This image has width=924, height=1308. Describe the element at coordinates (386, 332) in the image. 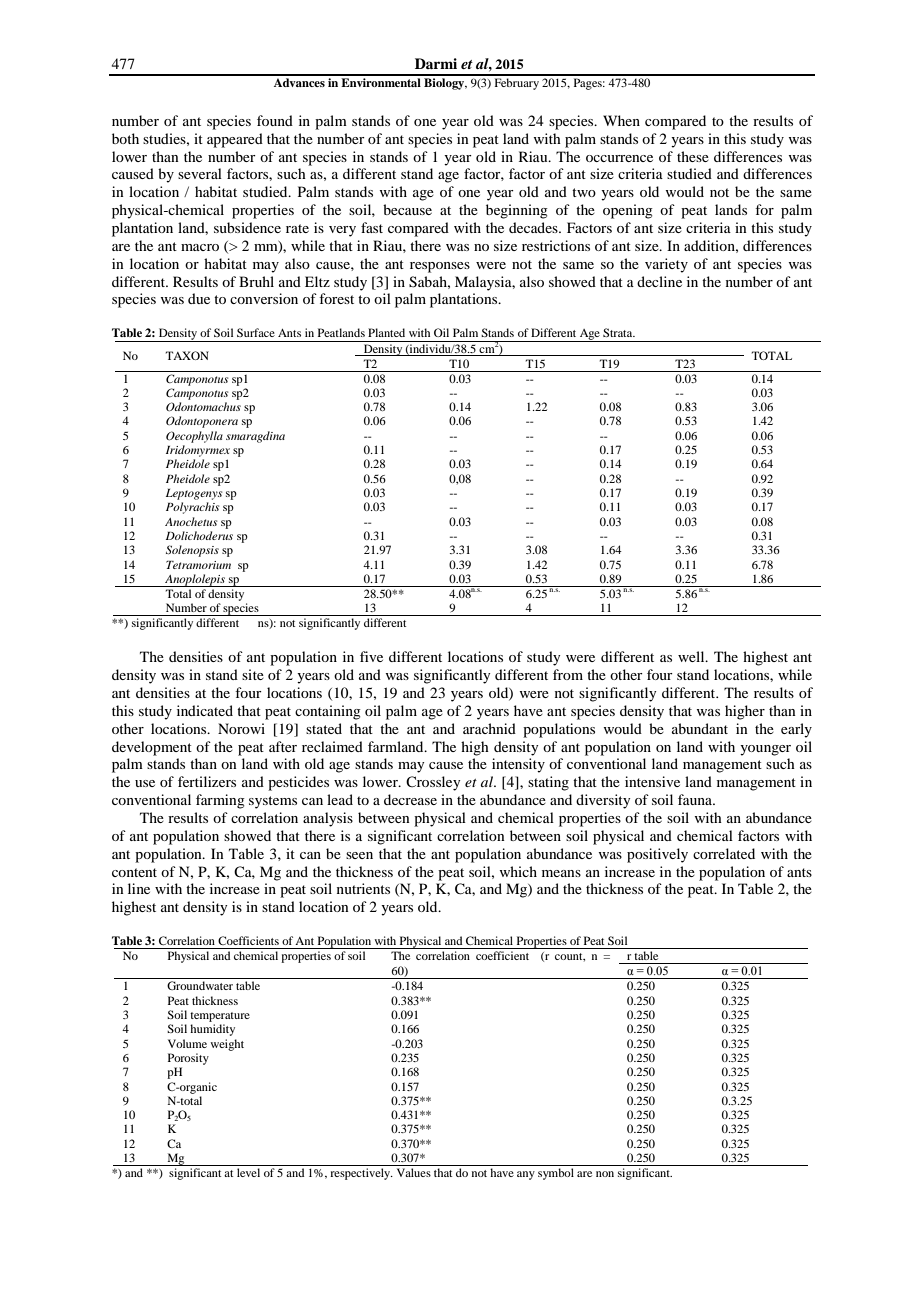

I see `Planted` at that location.
